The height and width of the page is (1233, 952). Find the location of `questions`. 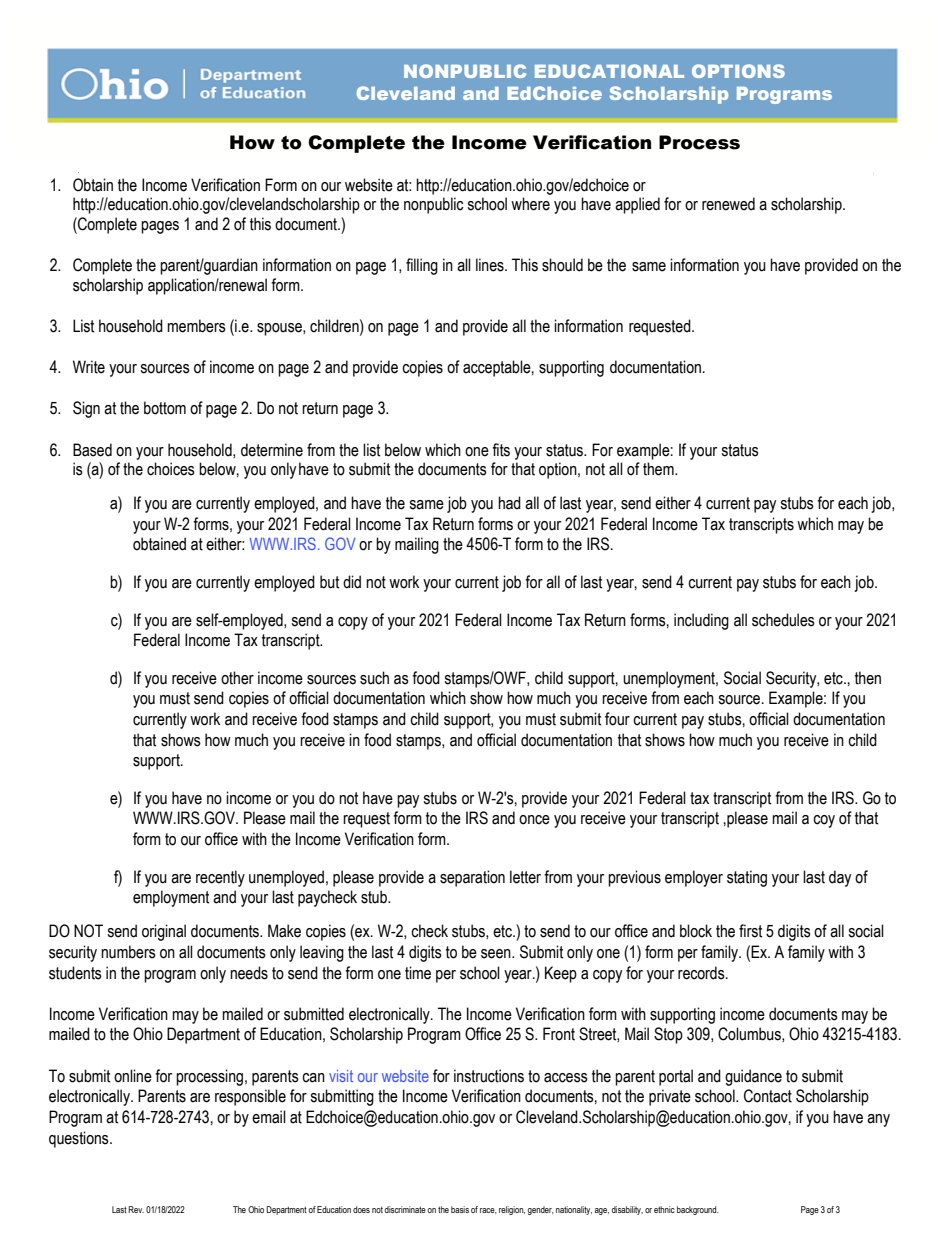

questions is located at coordinates (80, 1139).
